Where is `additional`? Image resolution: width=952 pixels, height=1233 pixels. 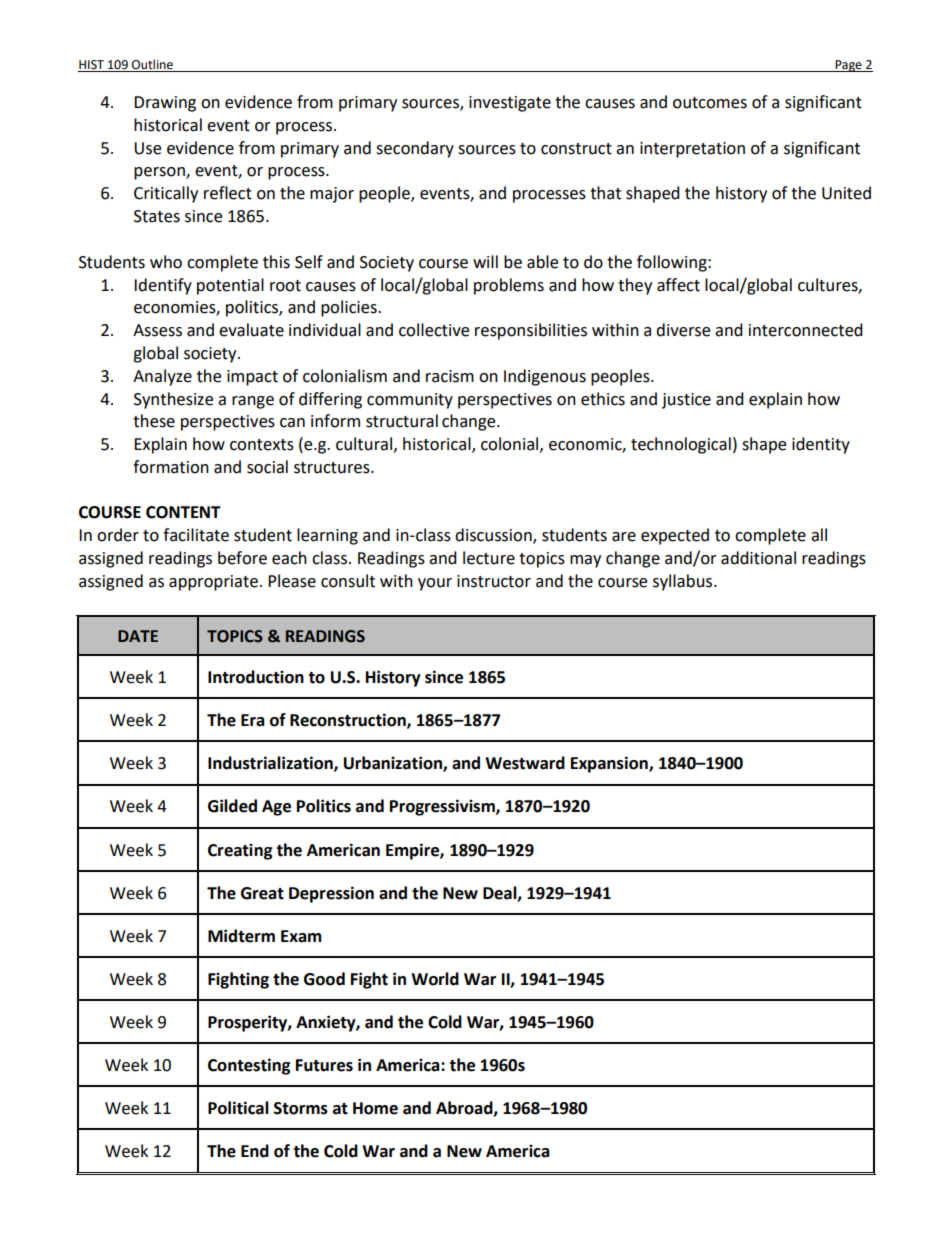 additional is located at coordinates (758, 558).
